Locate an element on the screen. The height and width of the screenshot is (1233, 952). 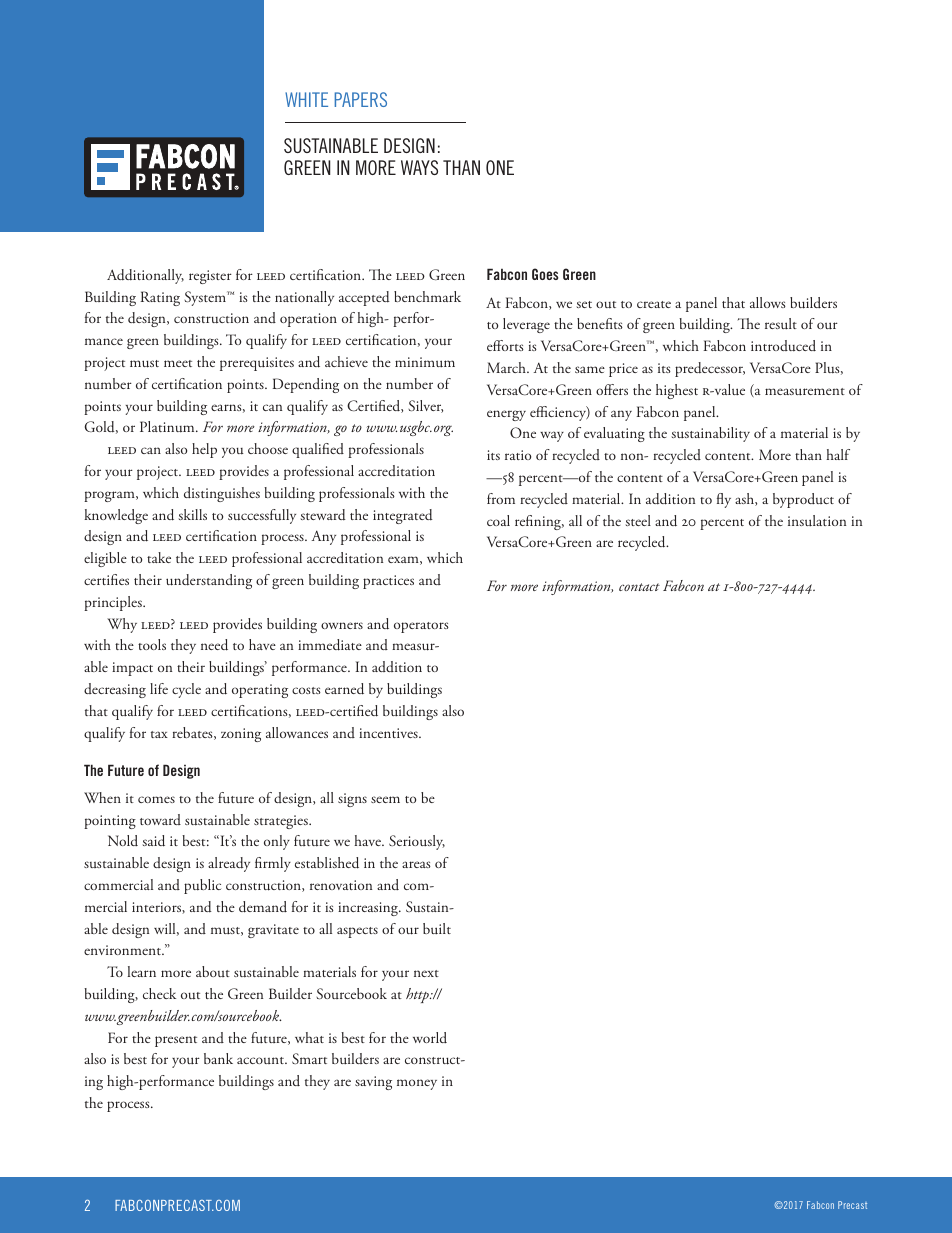
meet is located at coordinates (178, 363).
